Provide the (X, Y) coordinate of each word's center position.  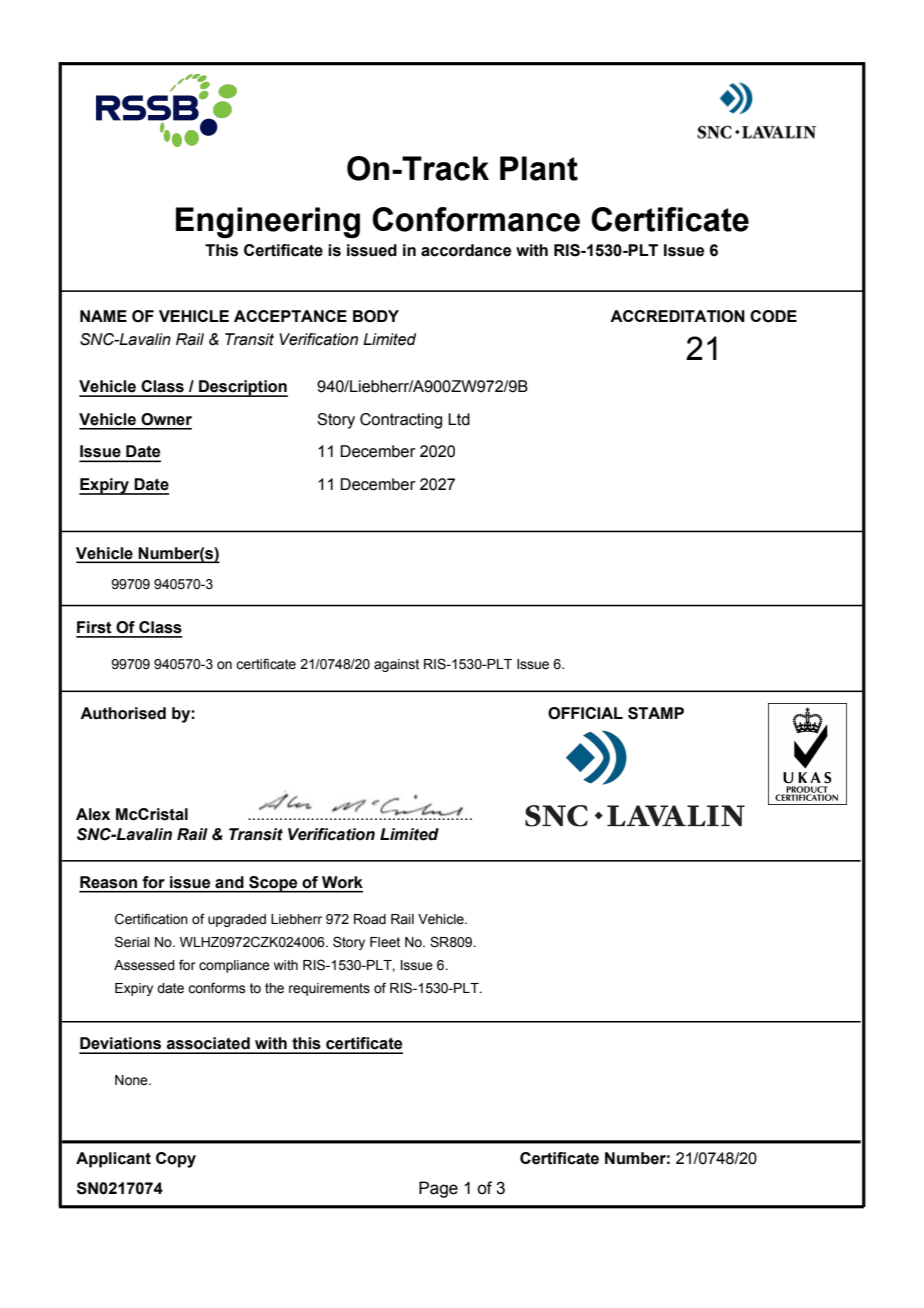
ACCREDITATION (677, 316)
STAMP (656, 713)
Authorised (123, 713)
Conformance (476, 219)
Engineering (268, 222)
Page (438, 1189)
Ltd (459, 419)
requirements (329, 989)
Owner (166, 419)
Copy (176, 1160)
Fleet (385, 942)
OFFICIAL (585, 713)
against (396, 665)
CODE (773, 316)
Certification (151, 919)
